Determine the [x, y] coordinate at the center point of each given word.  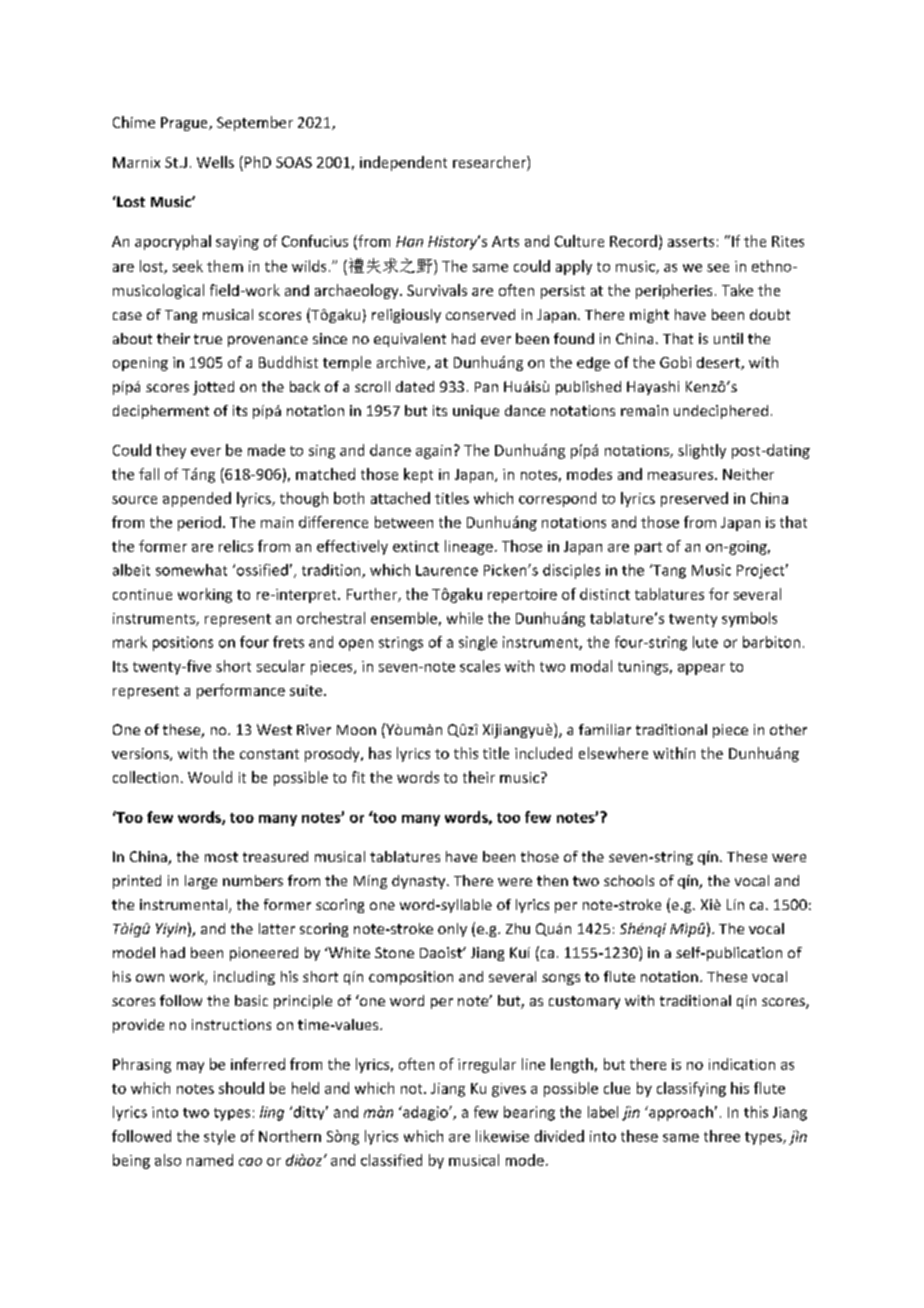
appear [701, 669]
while [465, 618]
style [219, 1137]
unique [476, 412]
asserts [691, 242]
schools [629, 880]
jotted [213, 388]
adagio [425, 1113]
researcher [490, 162]
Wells [215, 162]
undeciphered [721, 412]
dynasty [420, 882]
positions [183, 643]
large [201, 882]
